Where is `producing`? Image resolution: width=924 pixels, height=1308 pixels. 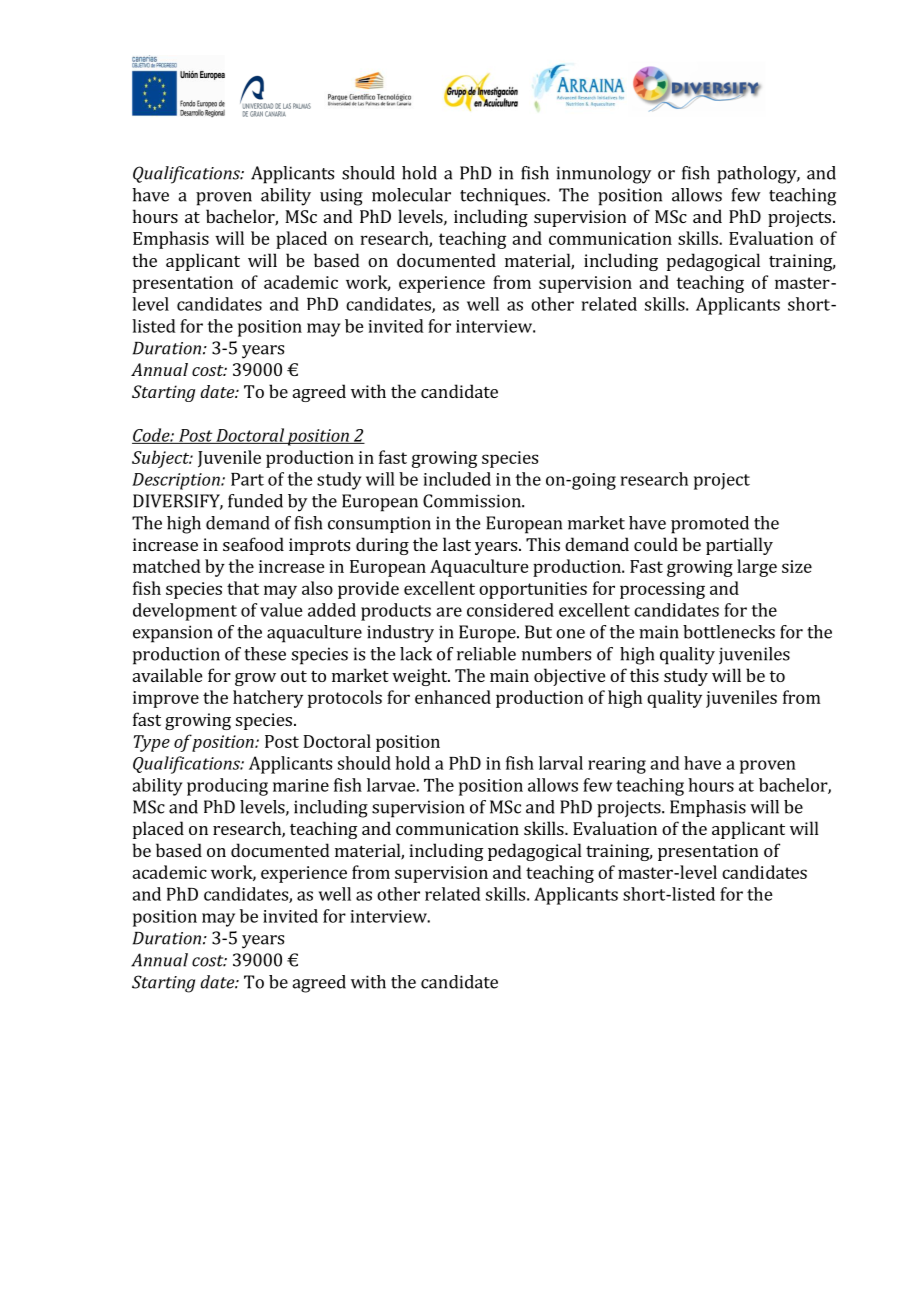
producing is located at coordinates (227, 787).
